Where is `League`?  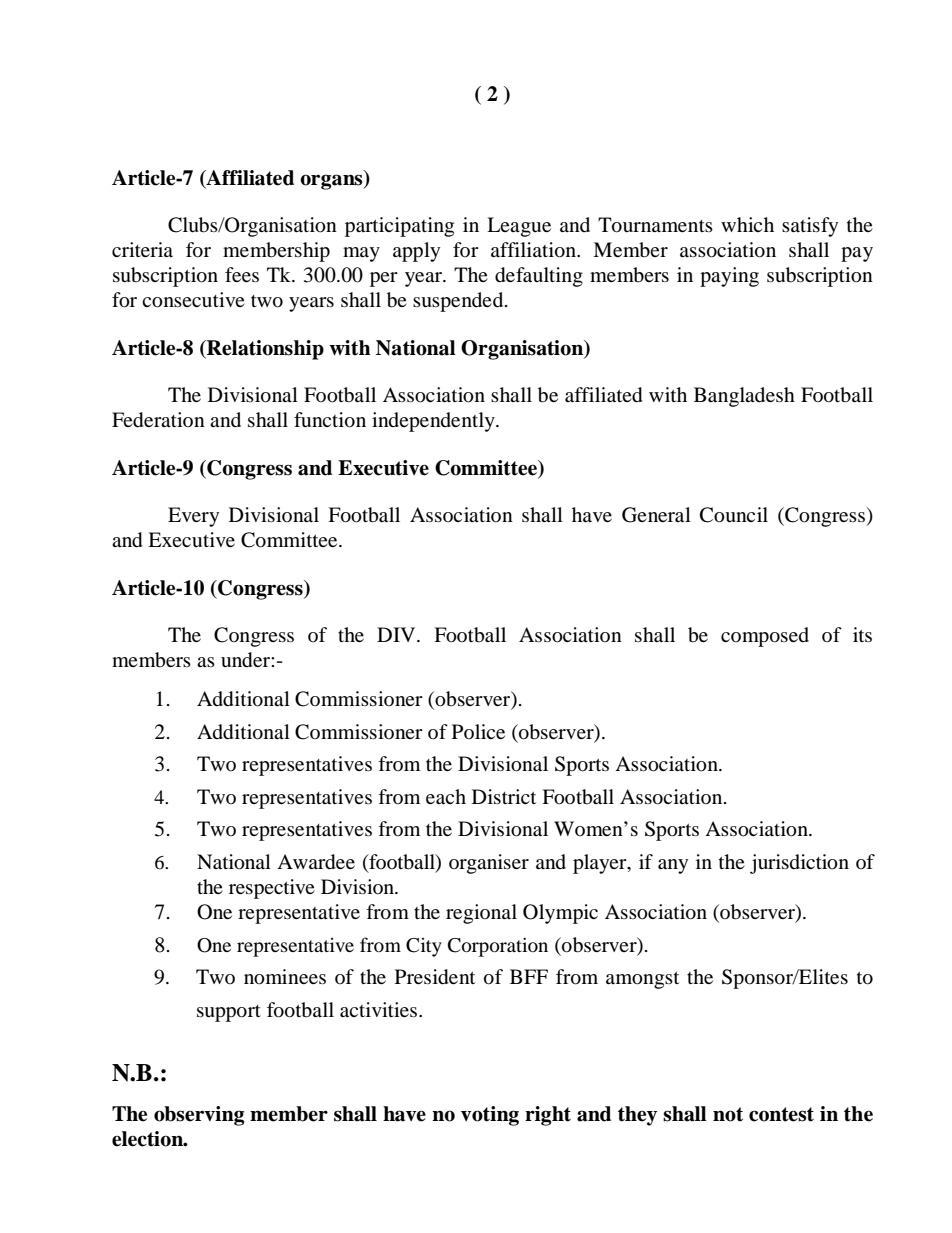
League is located at coordinates (519, 227).
